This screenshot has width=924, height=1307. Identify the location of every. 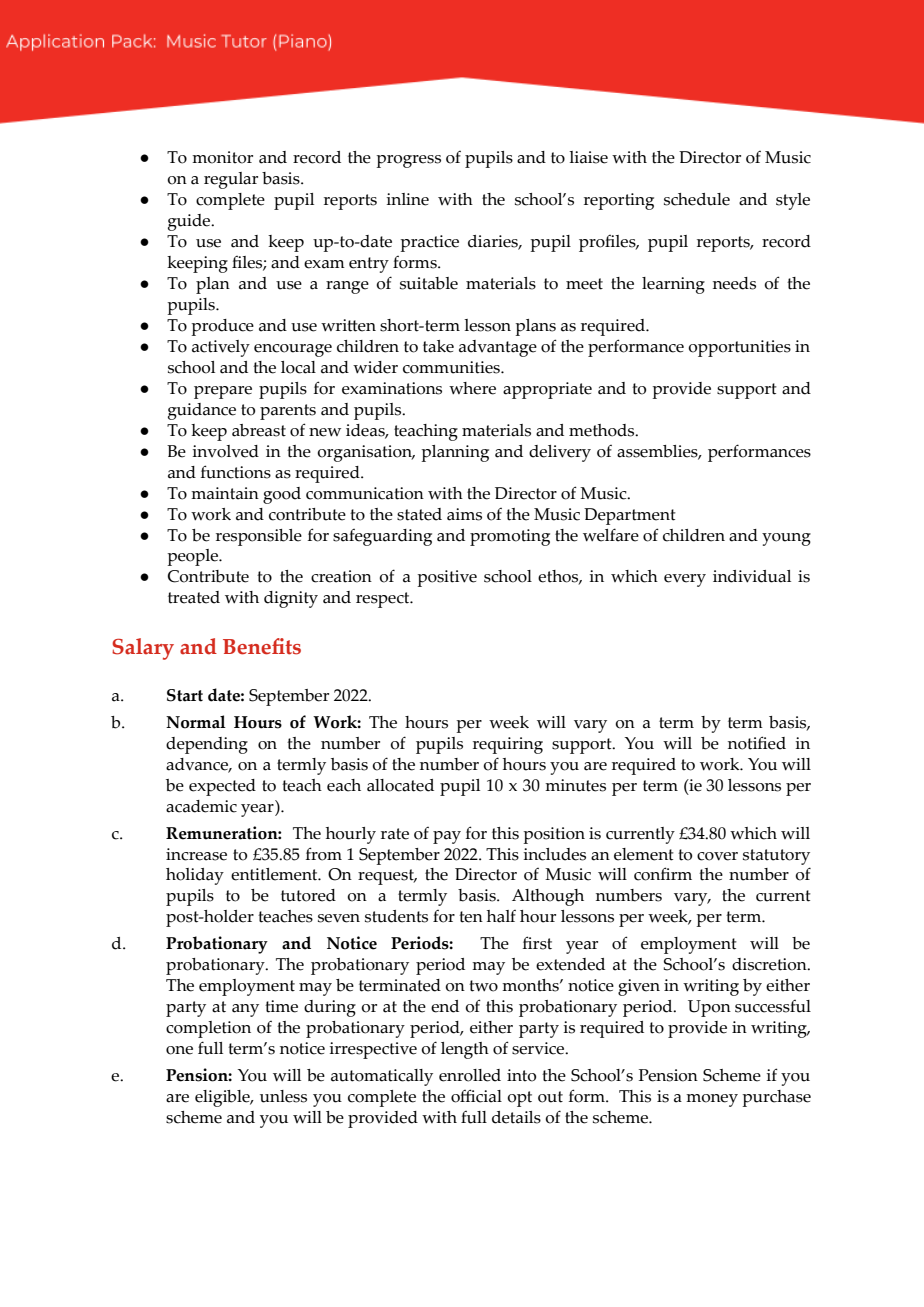
(685, 580).
